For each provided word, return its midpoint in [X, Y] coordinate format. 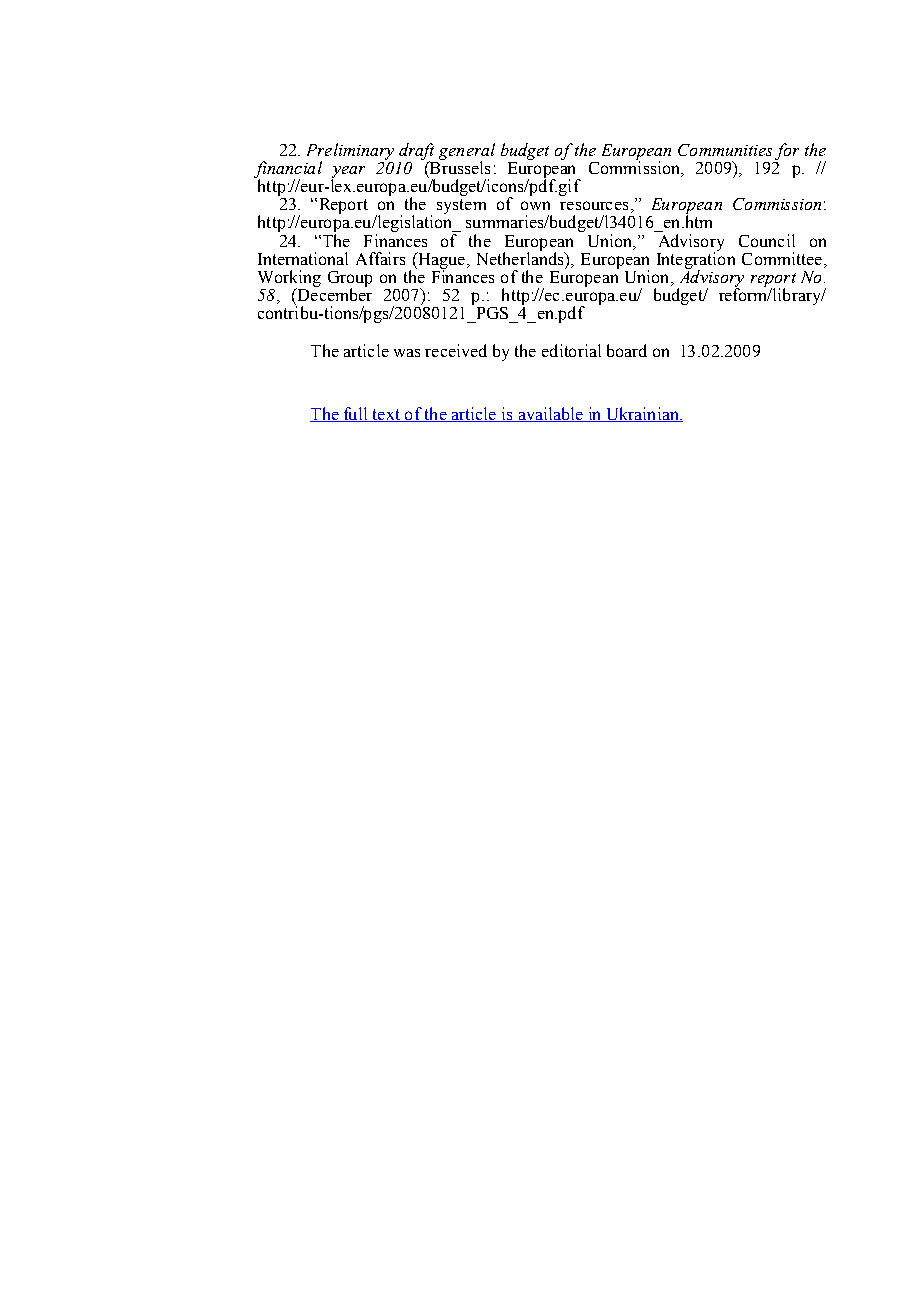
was [407, 353]
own [535, 205]
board [627, 350]
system [461, 206]
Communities [725, 150]
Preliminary [350, 152]
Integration [696, 260]
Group [350, 280]
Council [767, 240]
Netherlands [521, 257]
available [550, 414]
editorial [571, 350]
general [467, 152]
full [356, 414]
